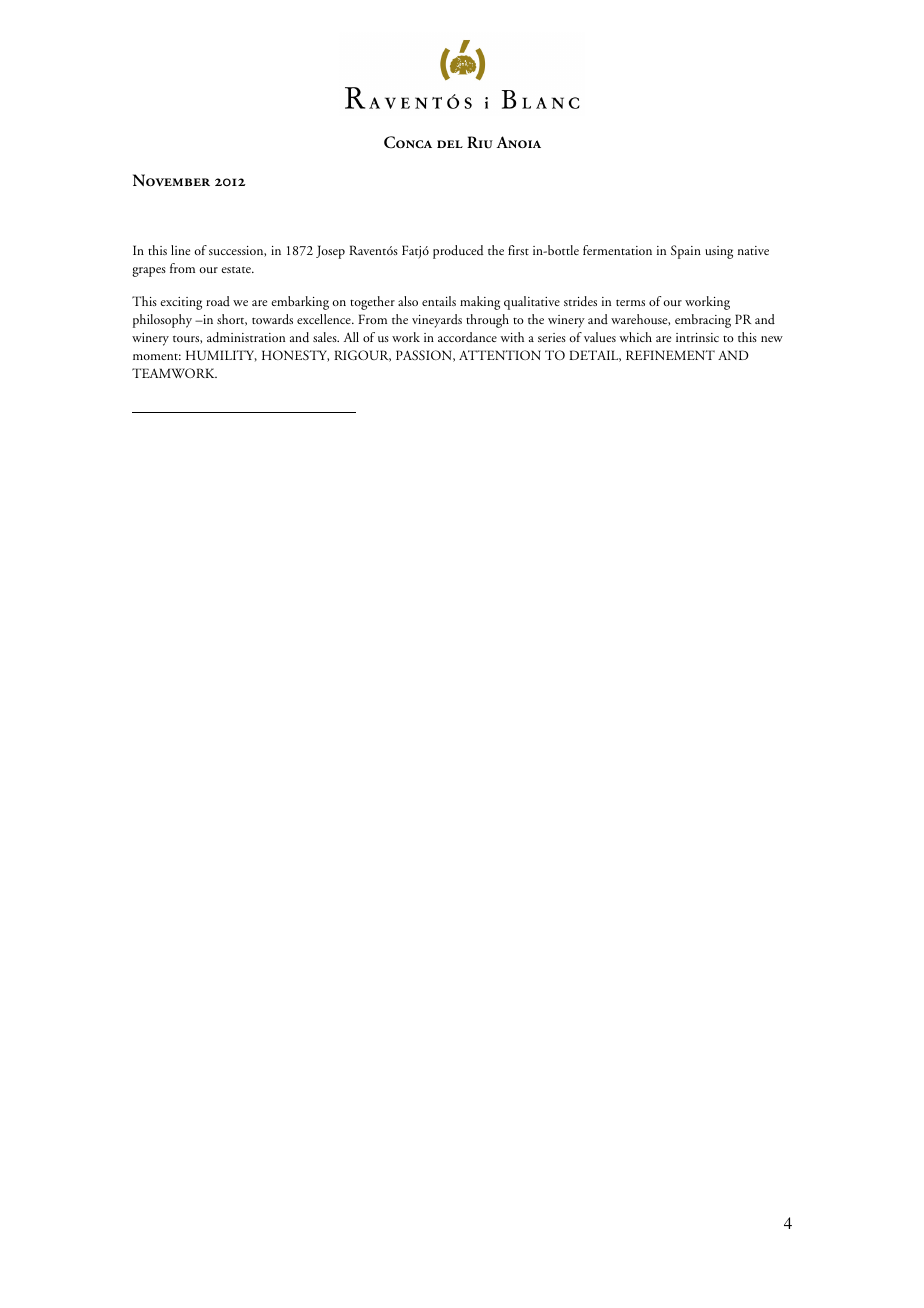  What do you see at coordinates (617, 250) in the image?
I see `fermentation` at bounding box center [617, 250].
